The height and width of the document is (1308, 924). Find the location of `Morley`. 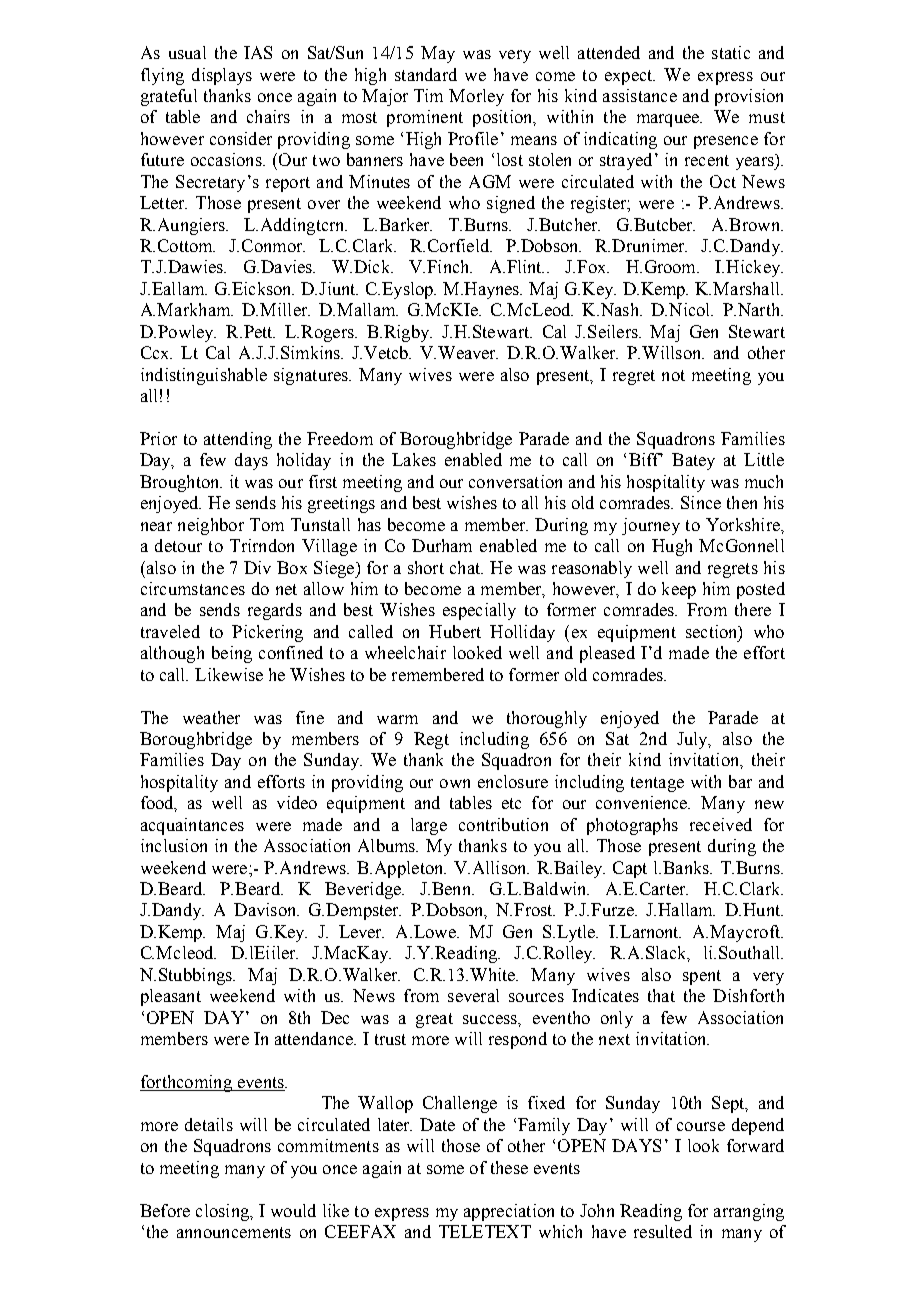

Morley is located at coordinates (476, 97).
